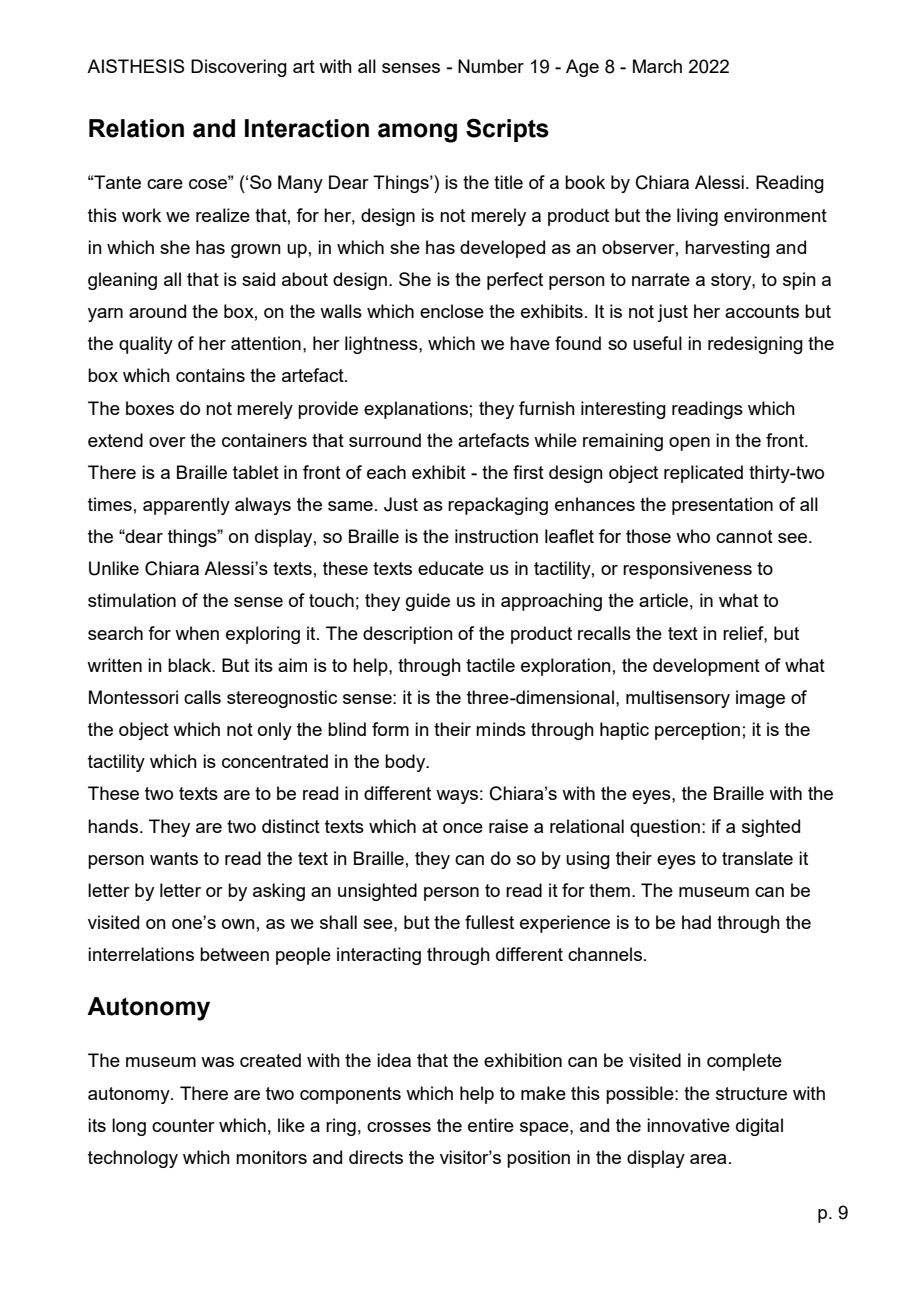  What do you see at coordinates (757, 858) in the screenshot?
I see `translate` at bounding box center [757, 858].
